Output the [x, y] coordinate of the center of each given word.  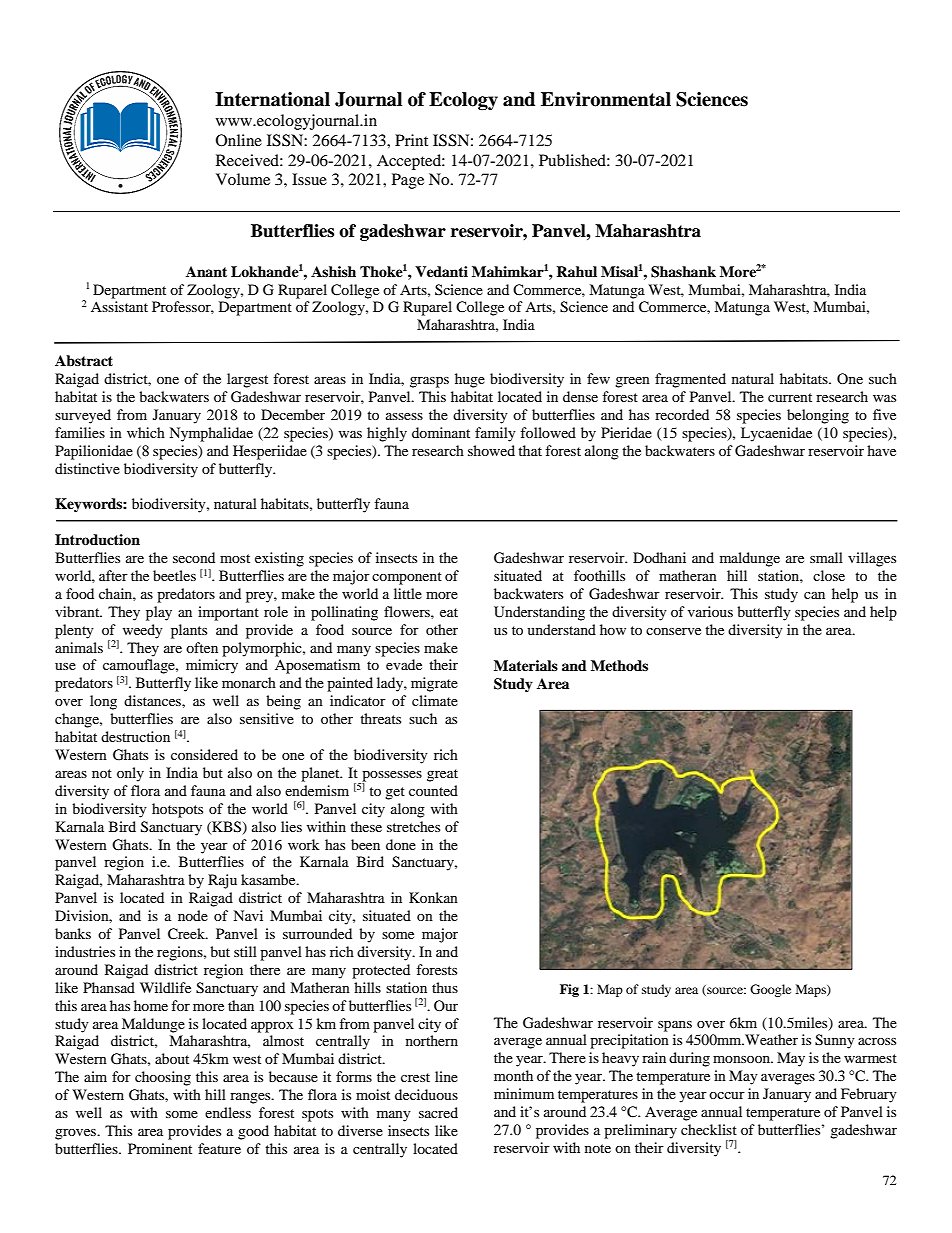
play [159, 613]
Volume [243, 179]
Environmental [606, 99]
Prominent [160, 1148]
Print [411, 140]
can [814, 595]
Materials [526, 665]
